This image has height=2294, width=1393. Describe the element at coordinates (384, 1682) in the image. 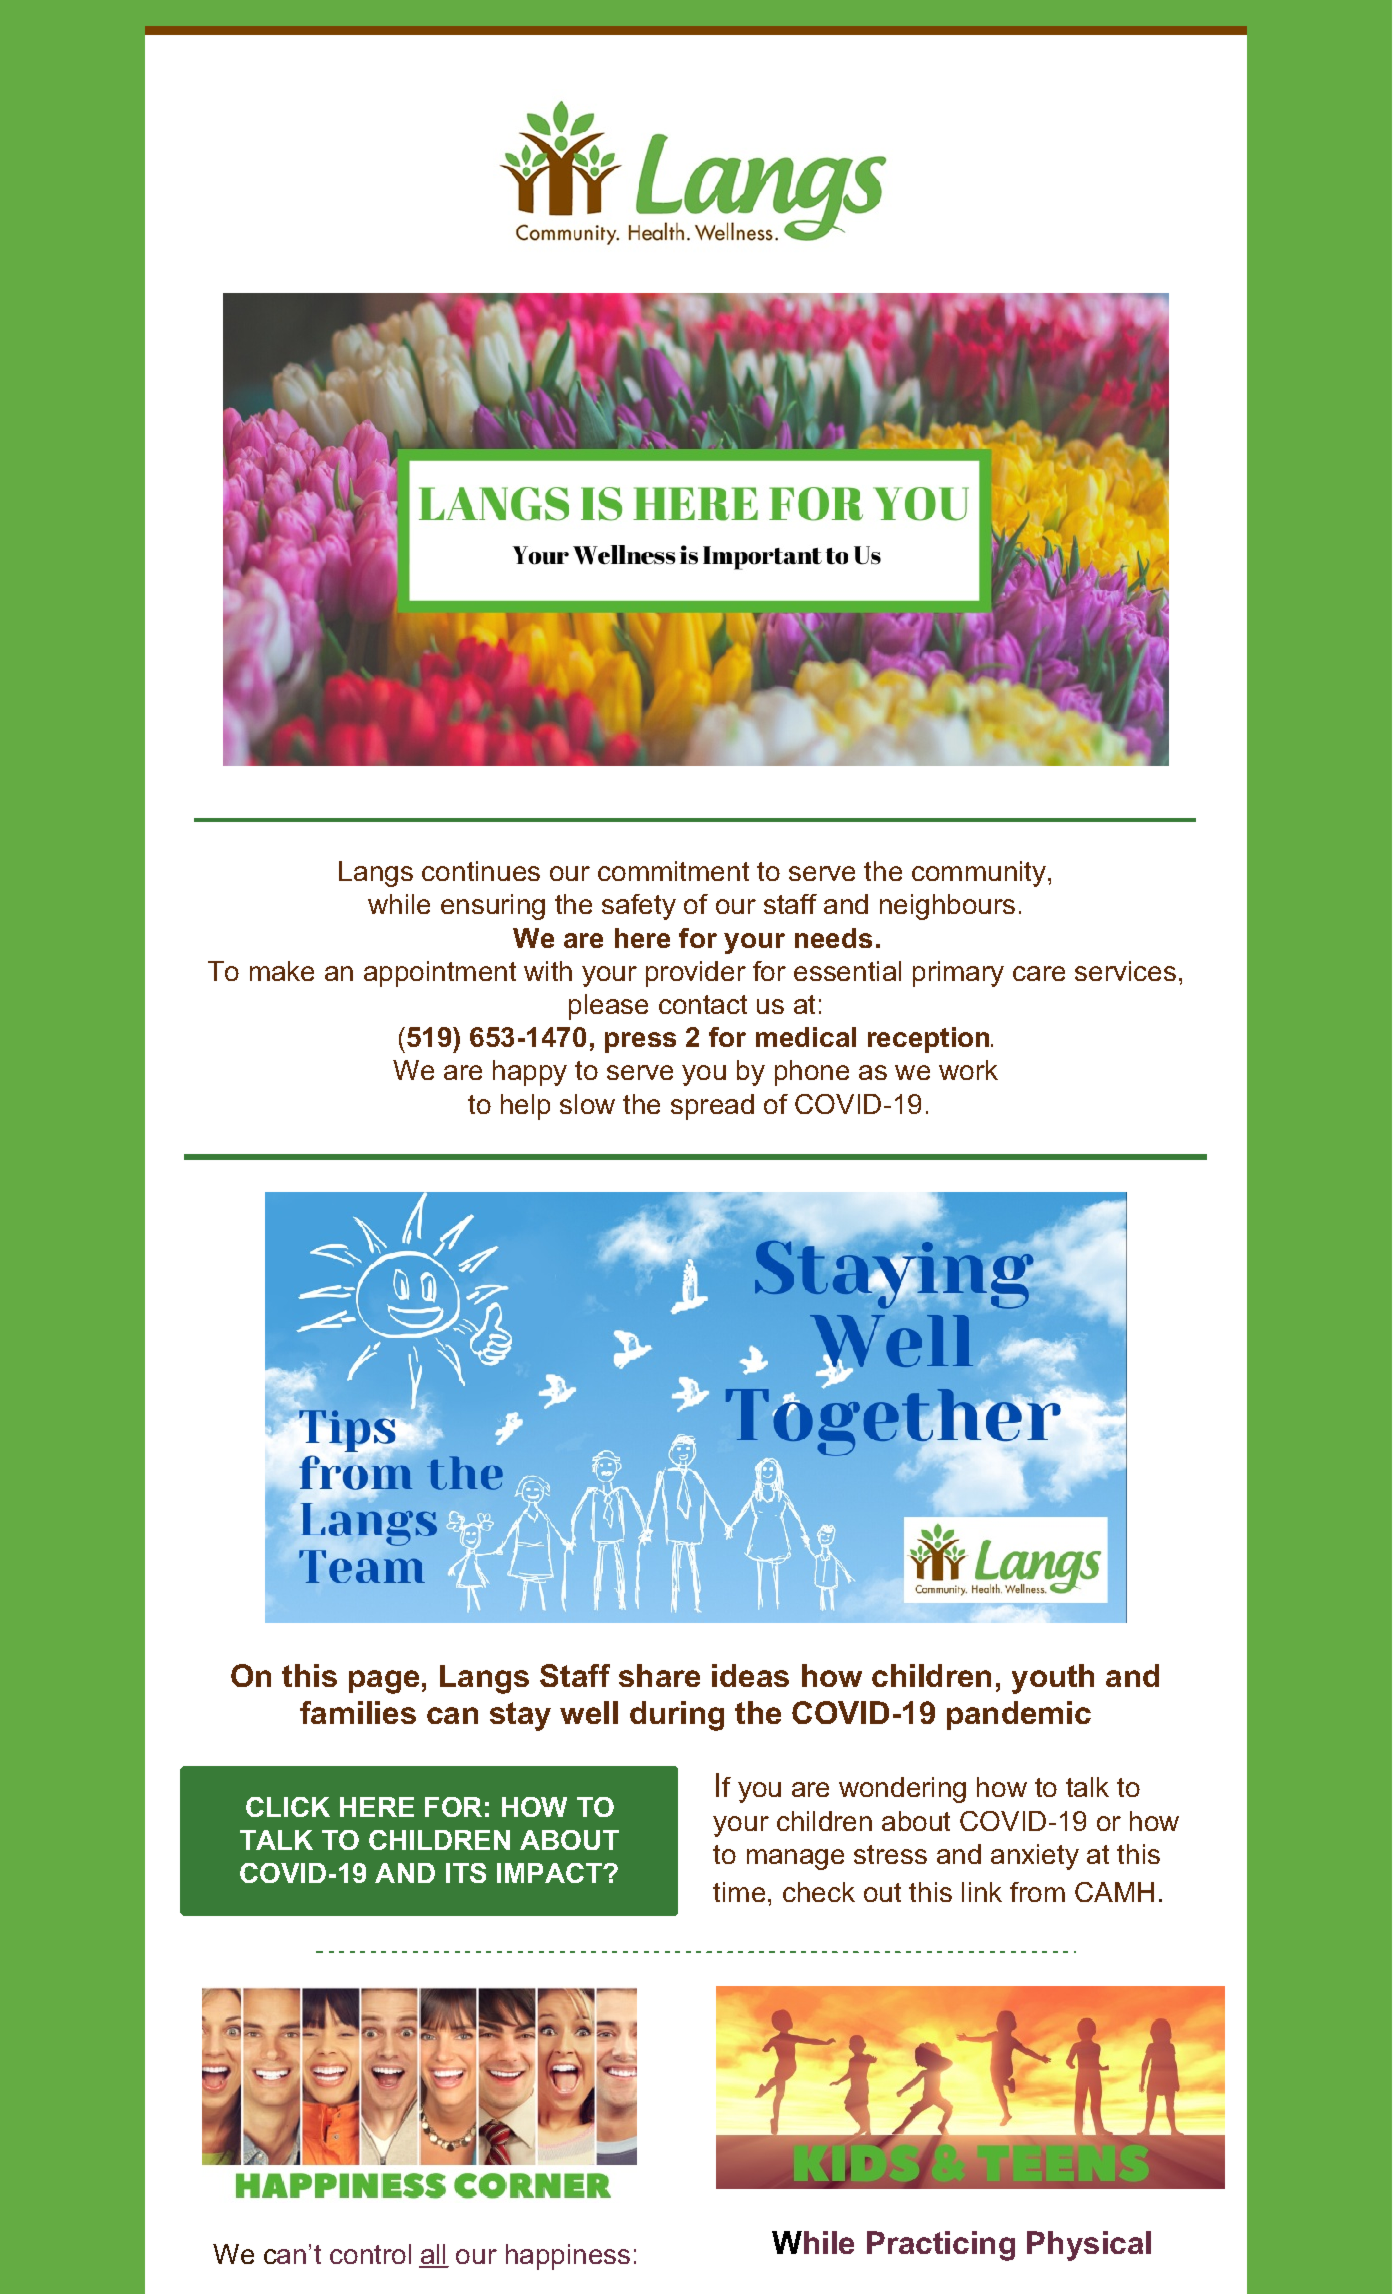

I see `page` at that location.
